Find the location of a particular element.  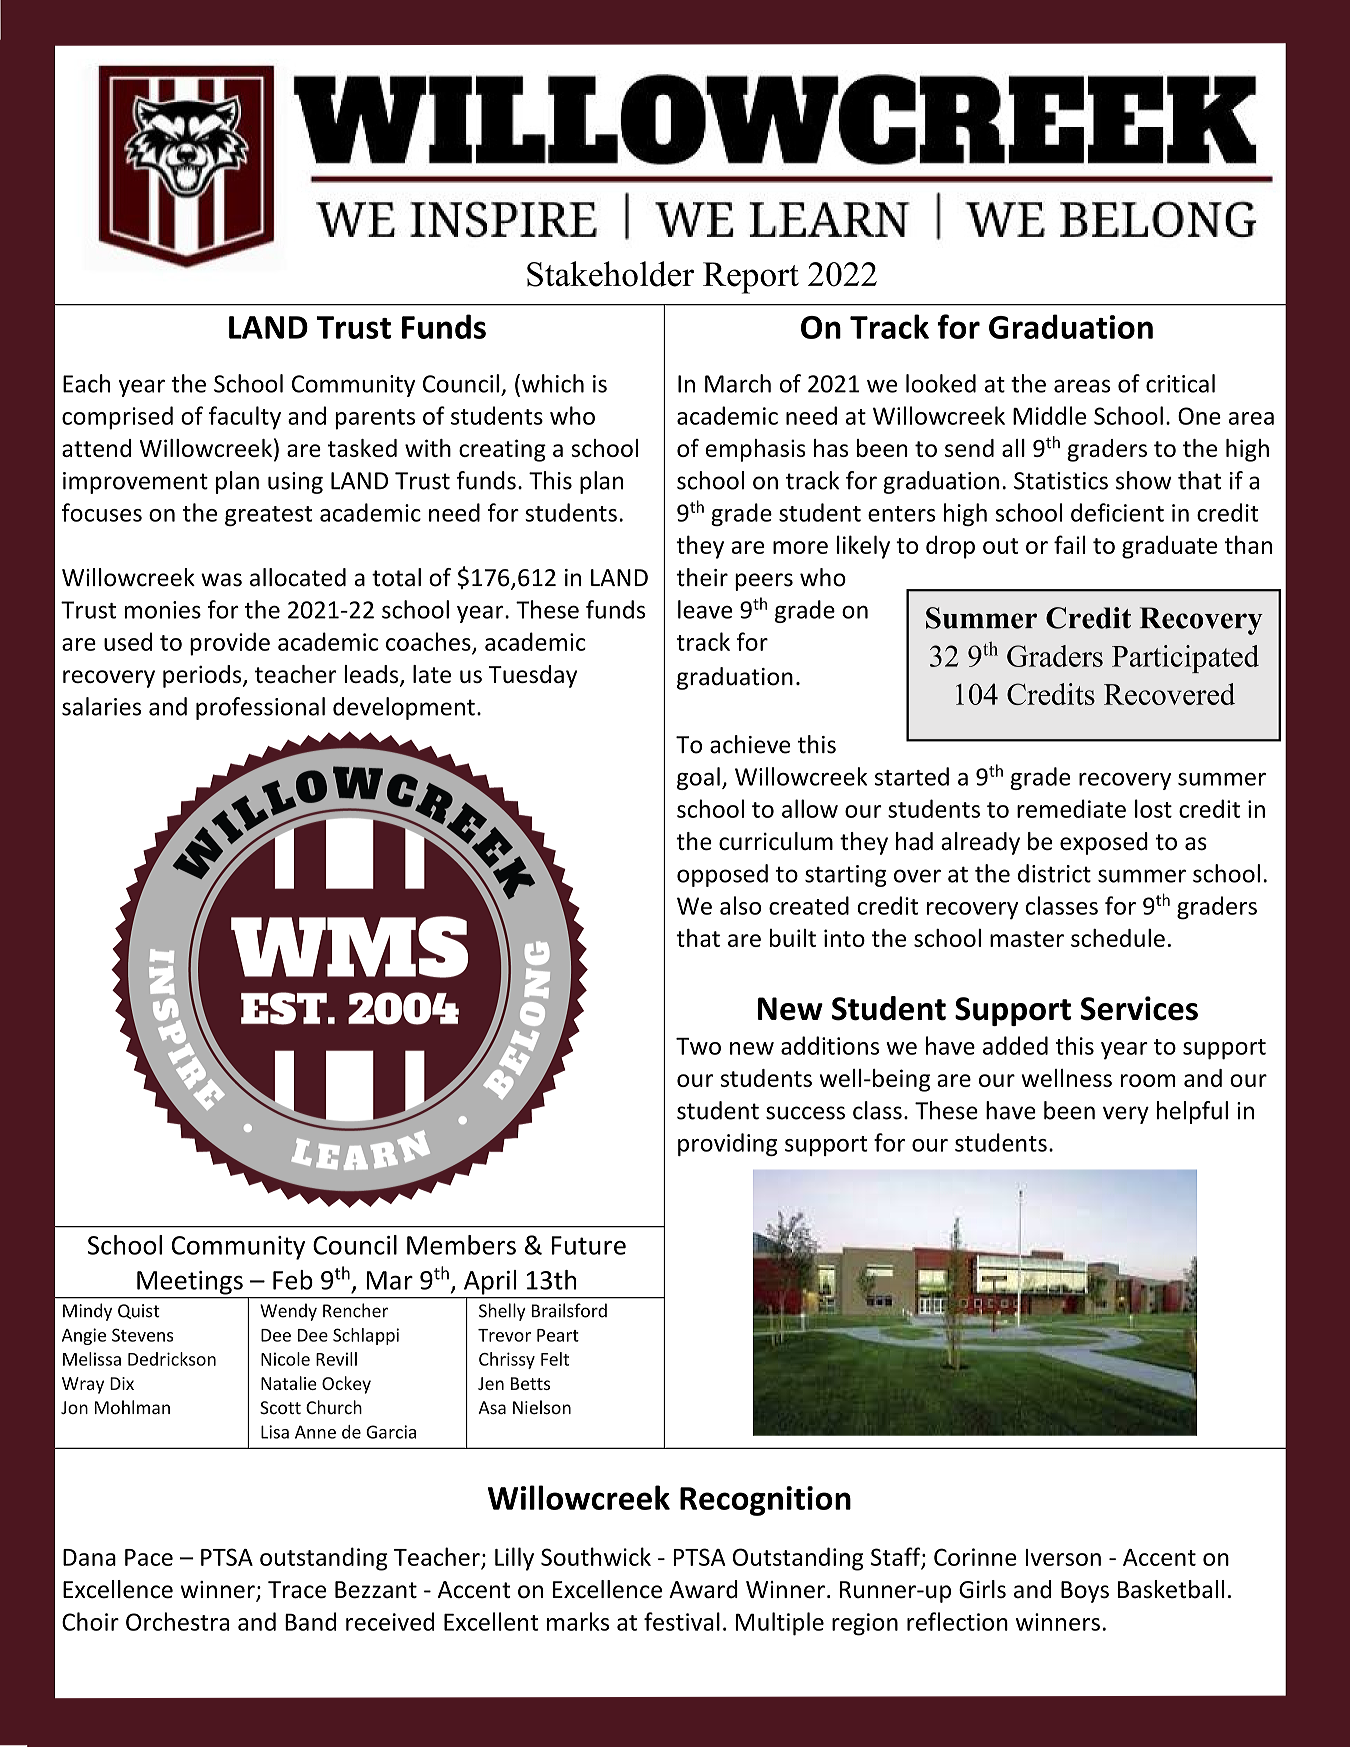

Future is located at coordinates (589, 1245).
